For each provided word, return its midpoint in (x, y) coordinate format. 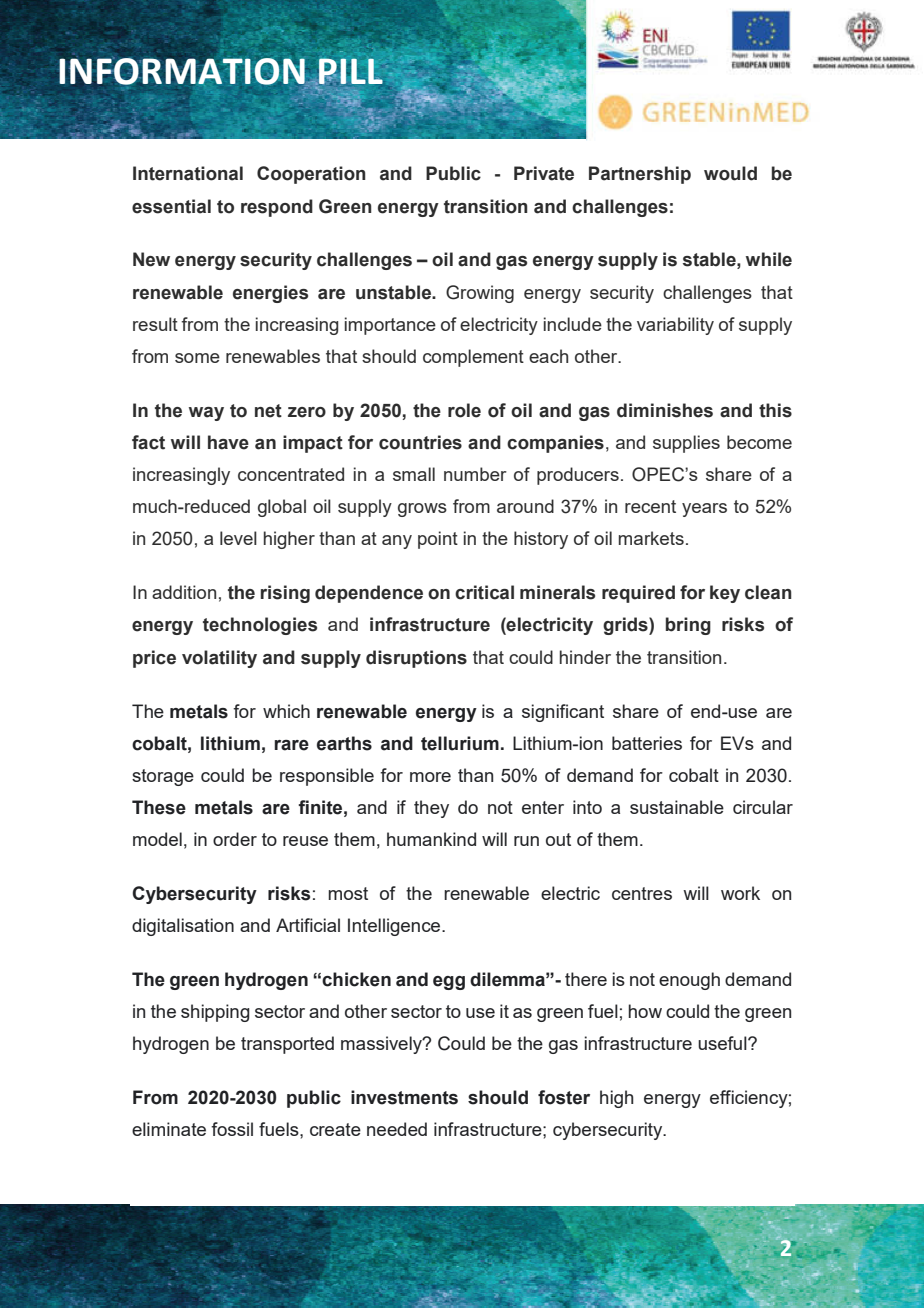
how (645, 1011)
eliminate (169, 1129)
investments (404, 1097)
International (188, 173)
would (730, 173)
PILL (351, 71)
